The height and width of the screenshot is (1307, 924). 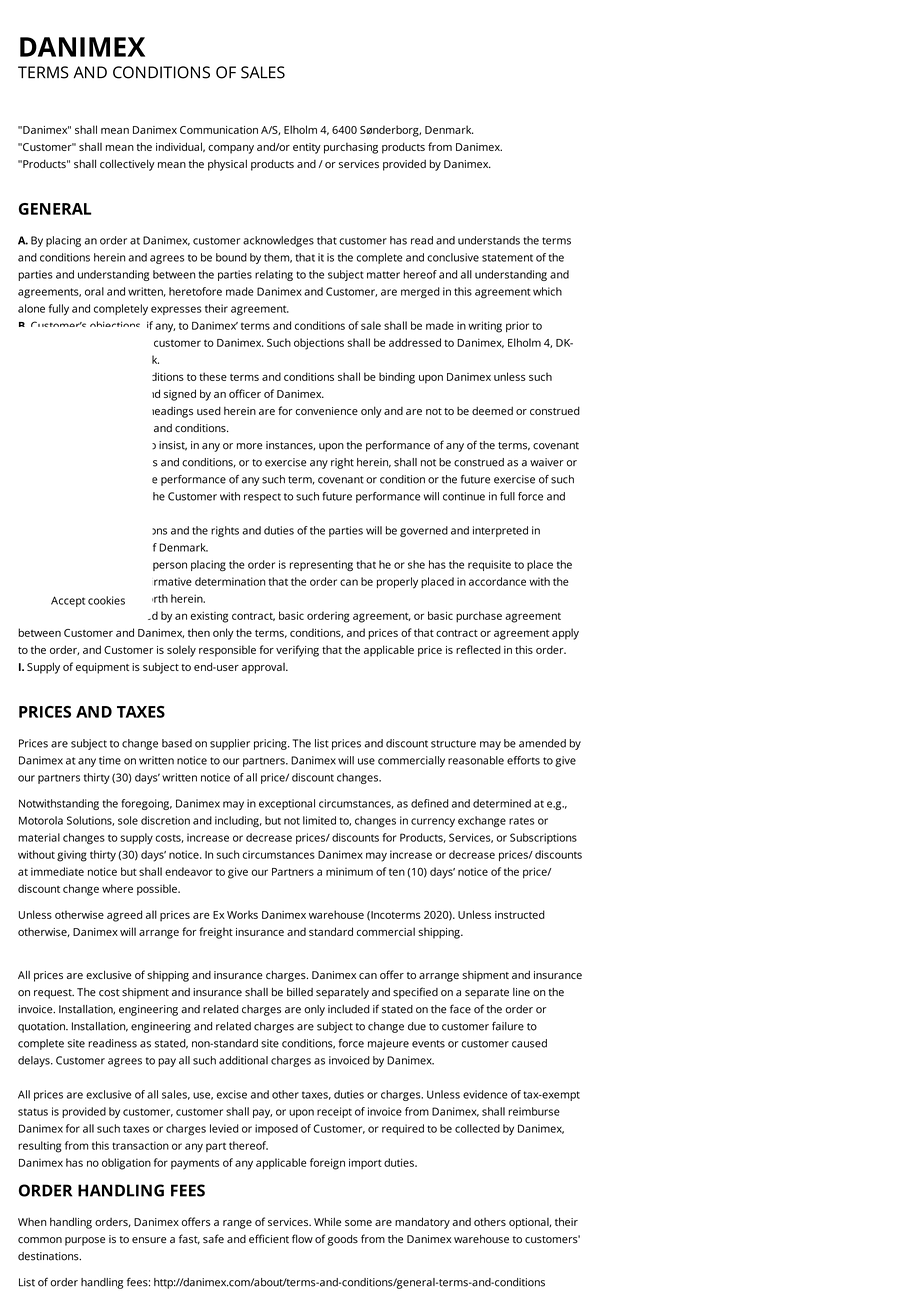 I want to click on flow, so click(x=302, y=1238).
